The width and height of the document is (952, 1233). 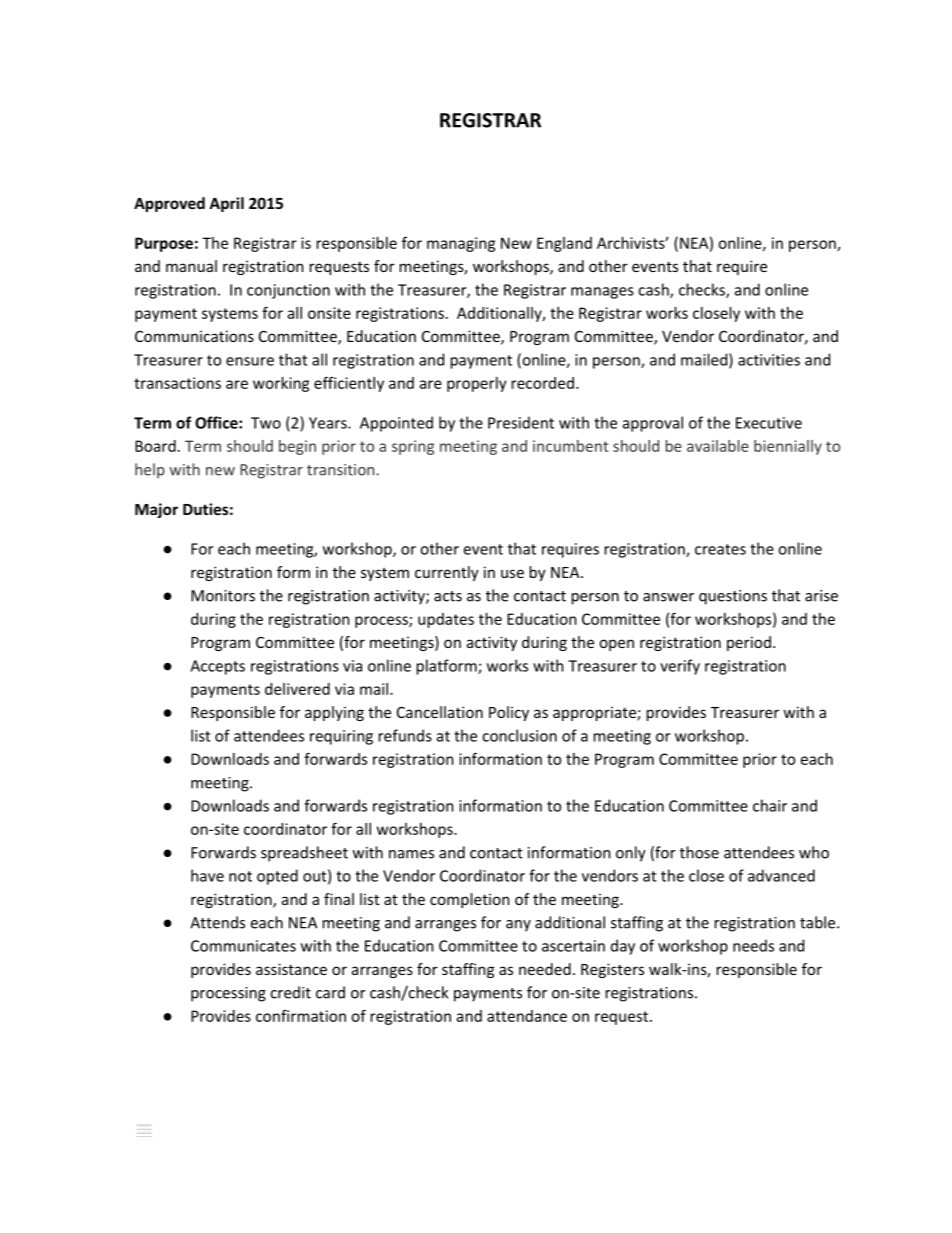 What do you see at coordinates (753, 945) in the document?
I see `needs` at bounding box center [753, 945].
